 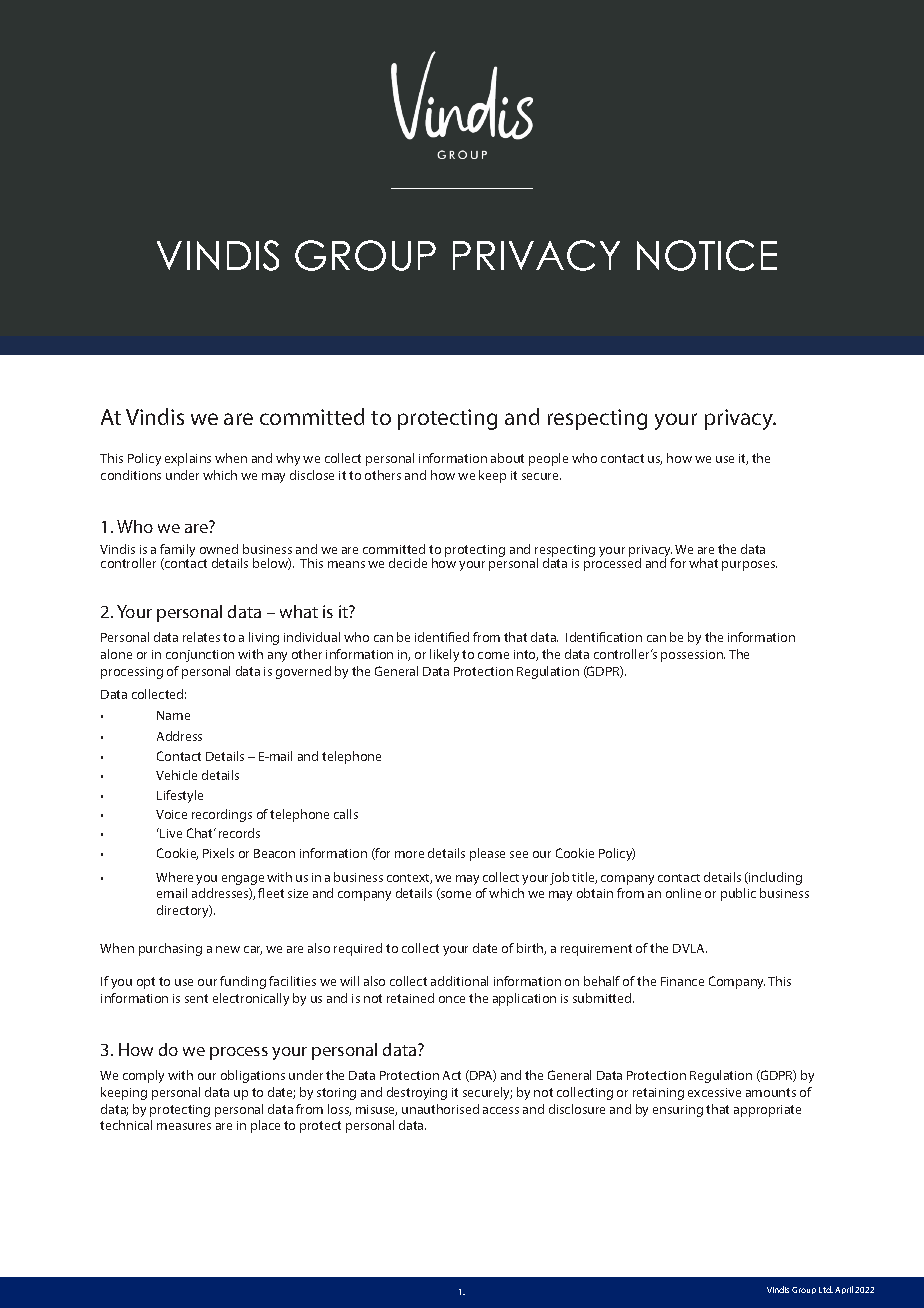 I want to click on access, so click(x=501, y=1110).
